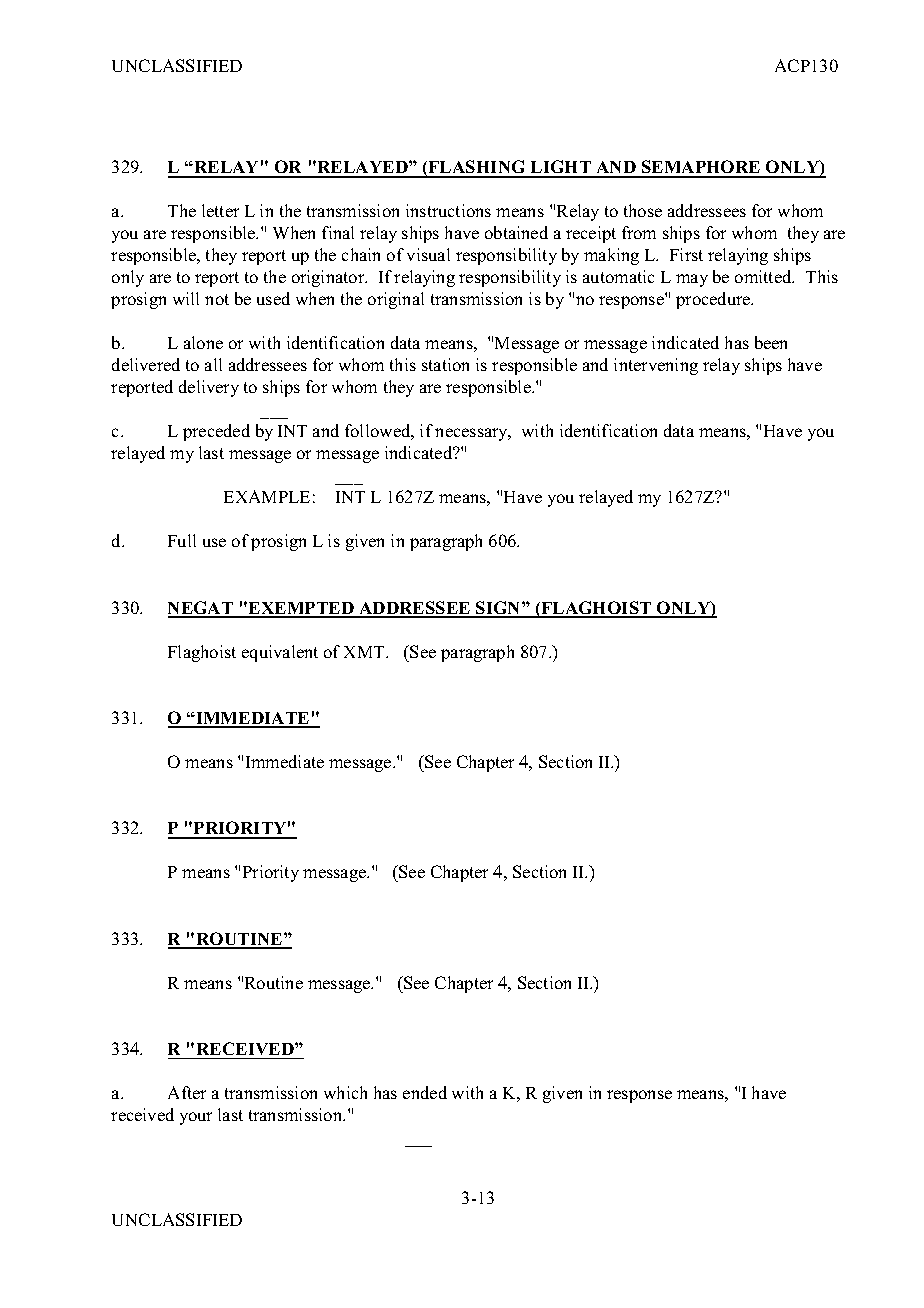  I want to click on visual, so click(428, 254).
